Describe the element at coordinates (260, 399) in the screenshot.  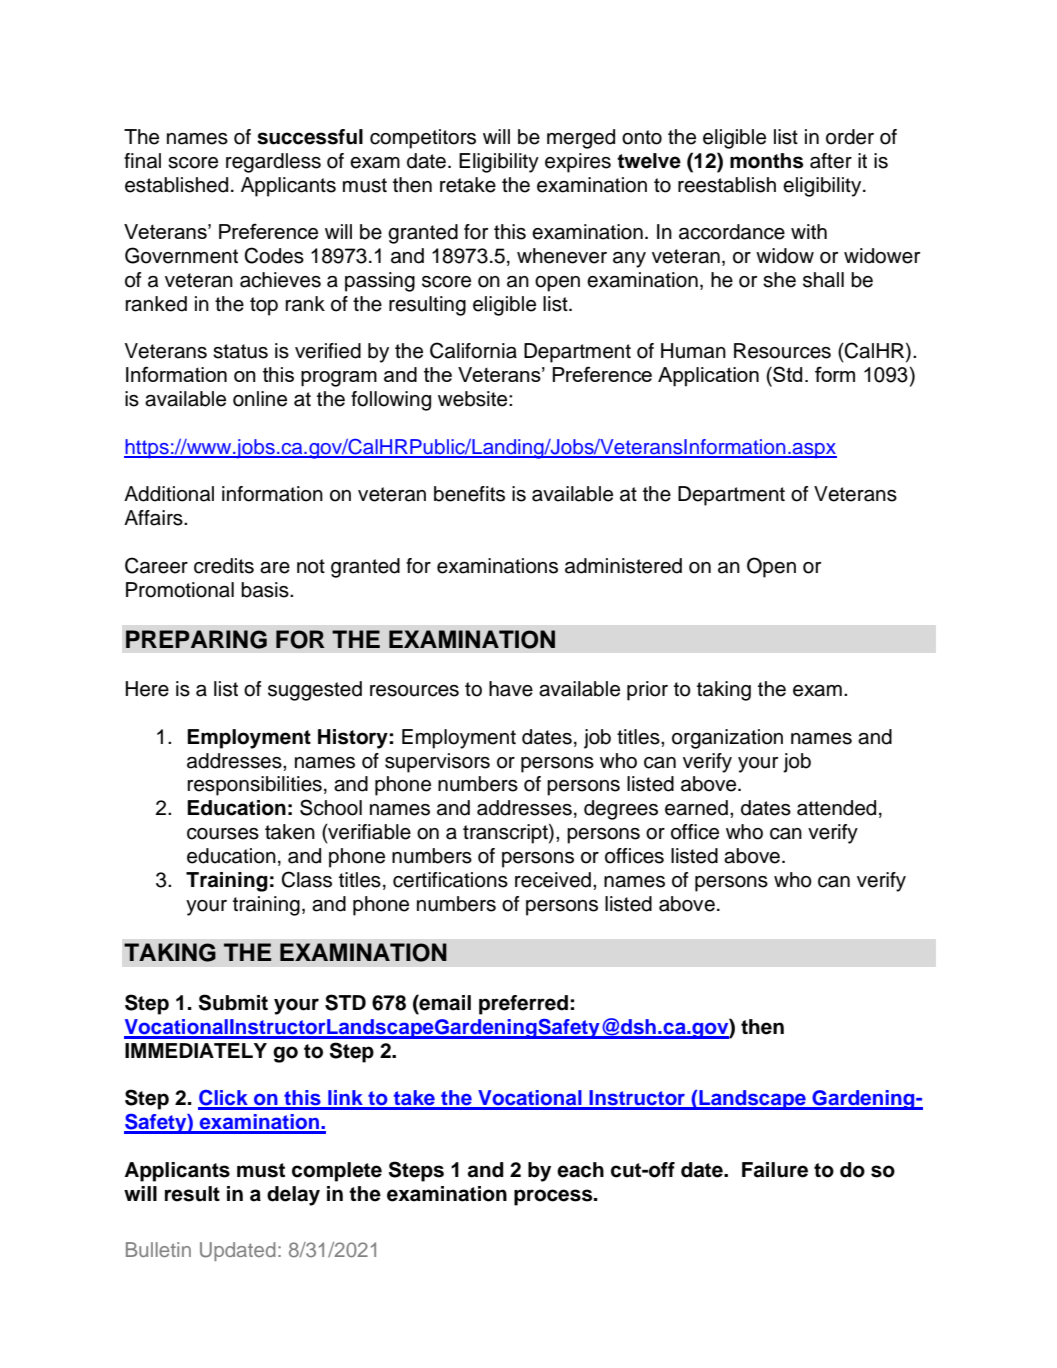
I see `online` at that location.
